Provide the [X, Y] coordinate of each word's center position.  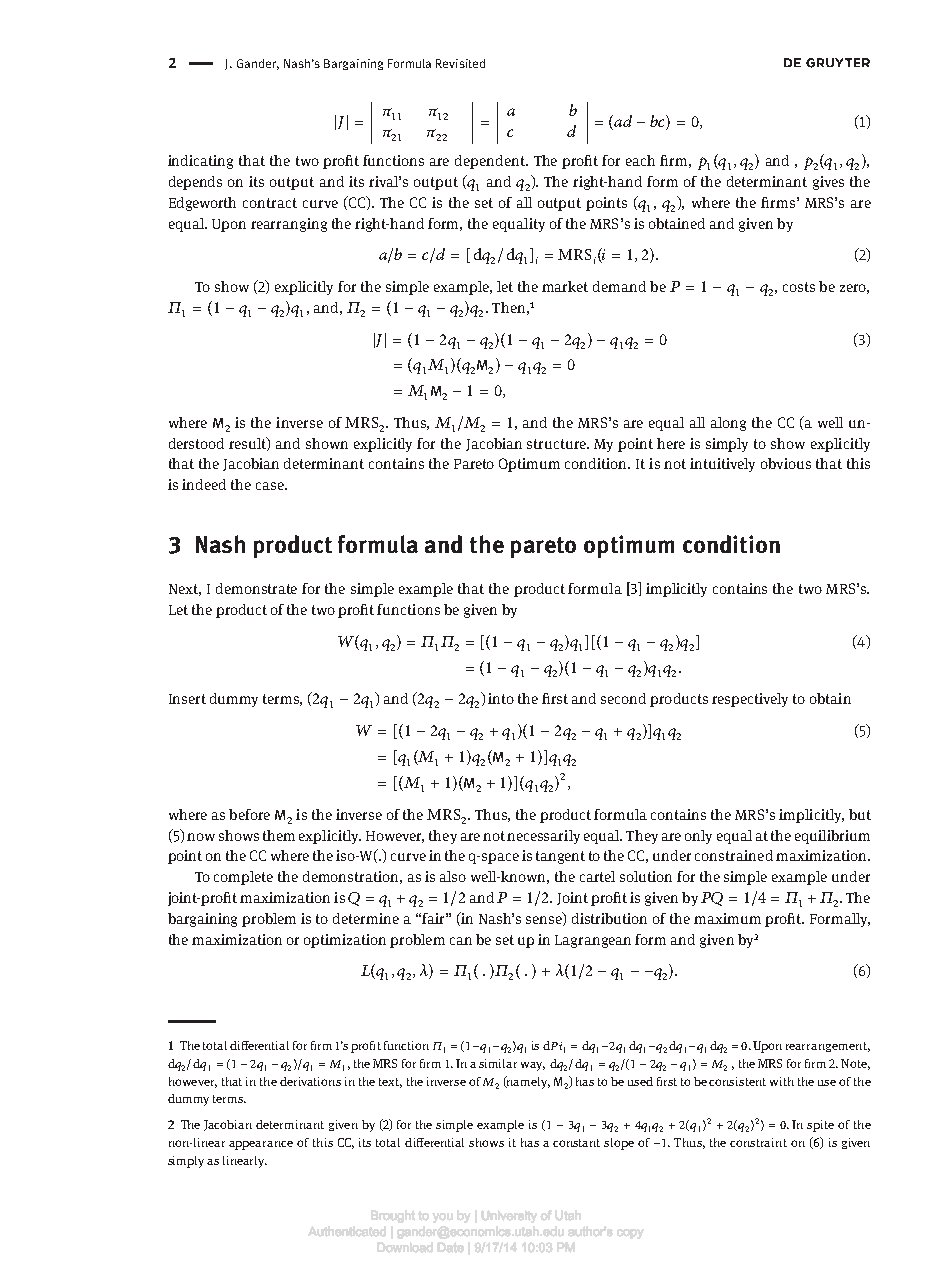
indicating [200, 162]
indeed [204, 484]
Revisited [460, 63]
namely [527, 1082]
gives [828, 183]
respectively [750, 700]
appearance [261, 1145]
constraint [758, 1142]
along [728, 424]
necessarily [543, 837]
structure [557, 444]
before [249, 814]
